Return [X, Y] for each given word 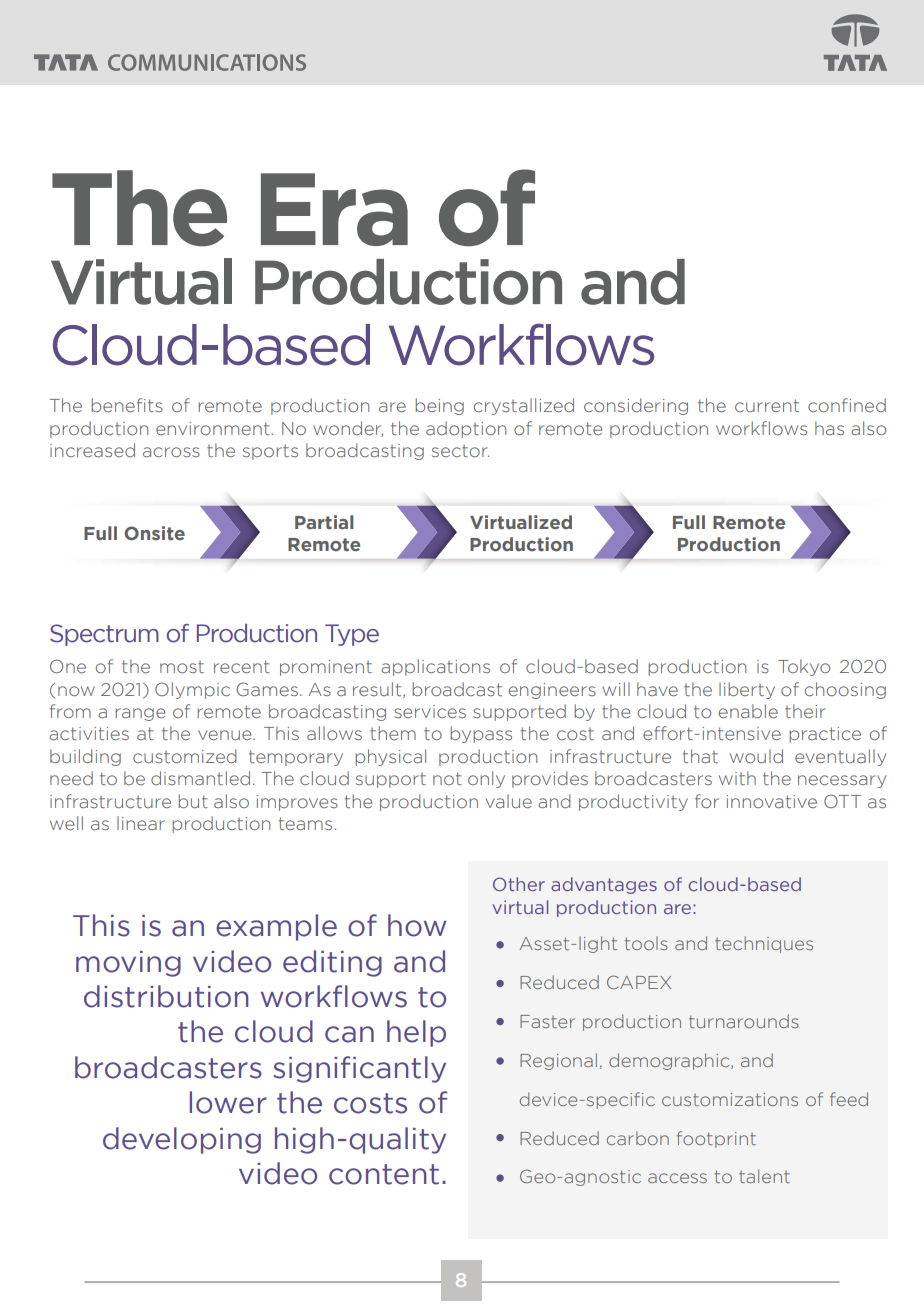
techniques [764, 944]
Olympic [192, 690]
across [171, 452]
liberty [747, 690]
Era [334, 209]
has [829, 428]
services [430, 712]
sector [460, 451]
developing [182, 1140]
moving [128, 964]
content [384, 1174]
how [417, 925]
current [767, 405]
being [439, 406]
